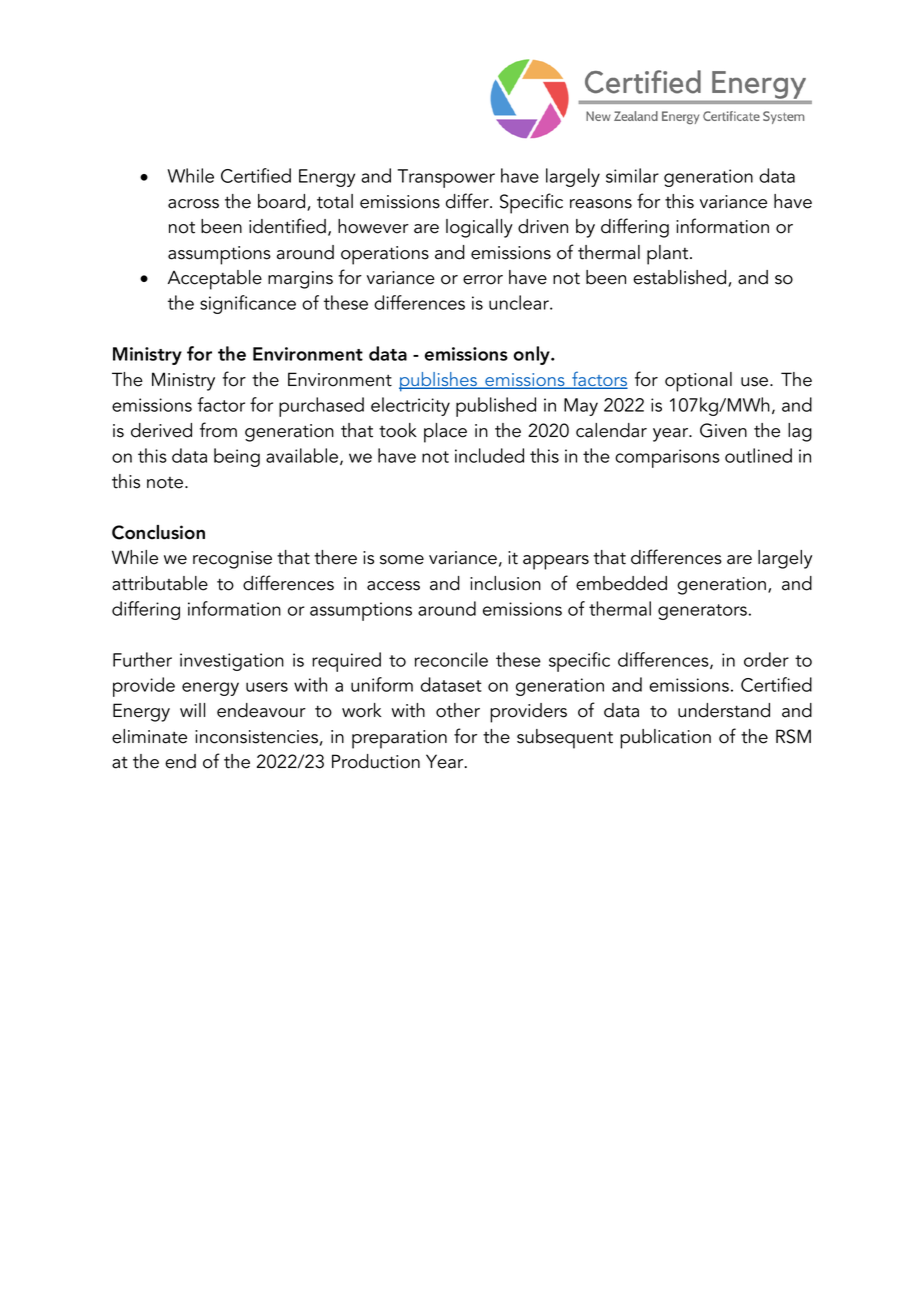 Image resolution: width=924 pixels, height=1308 pixels. Describe the element at coordinates (232, 662) in the screenshot. I see `investigation` at that location.
